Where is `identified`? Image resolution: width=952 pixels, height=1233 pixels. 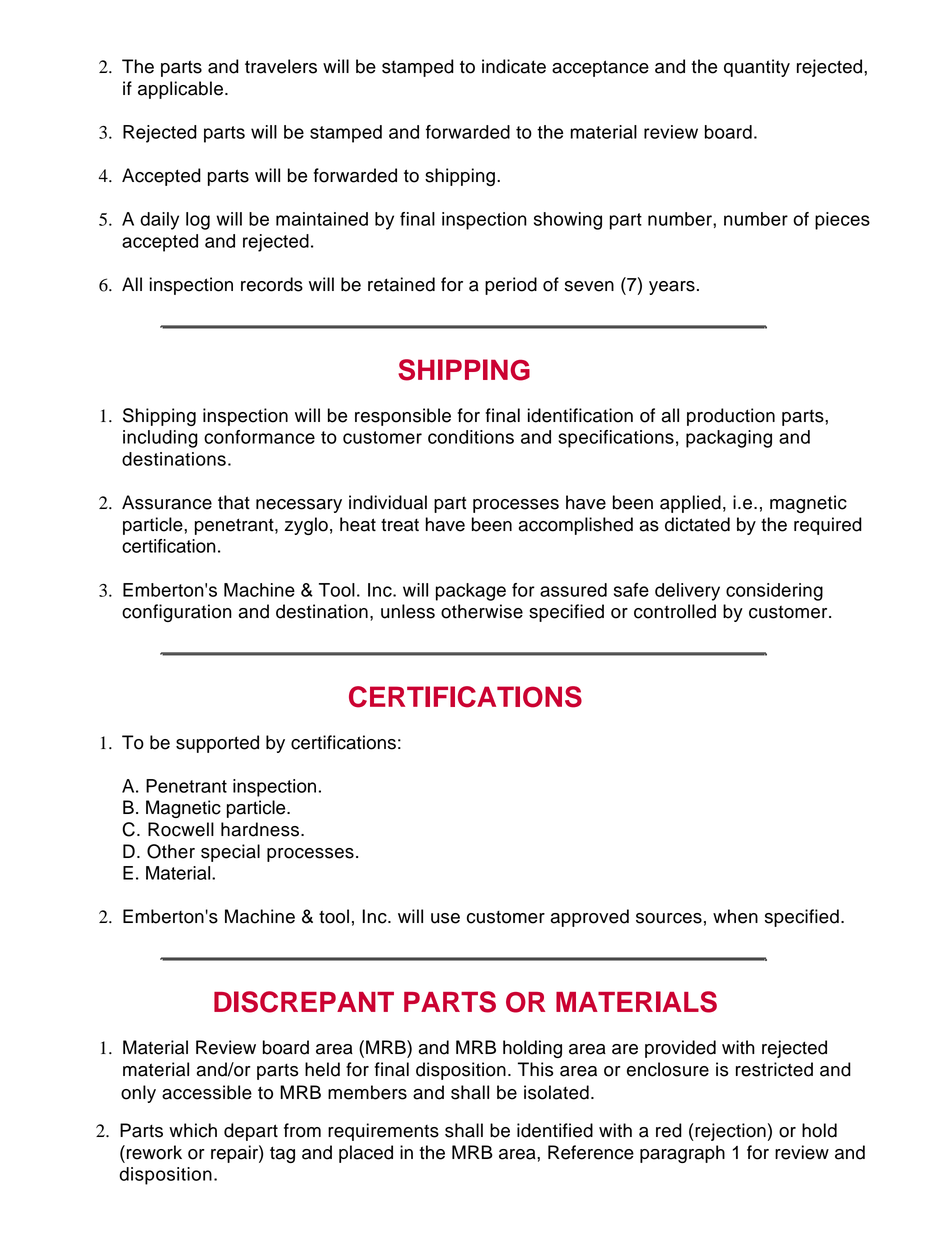 identified is located at coordinates (555, 1130).
